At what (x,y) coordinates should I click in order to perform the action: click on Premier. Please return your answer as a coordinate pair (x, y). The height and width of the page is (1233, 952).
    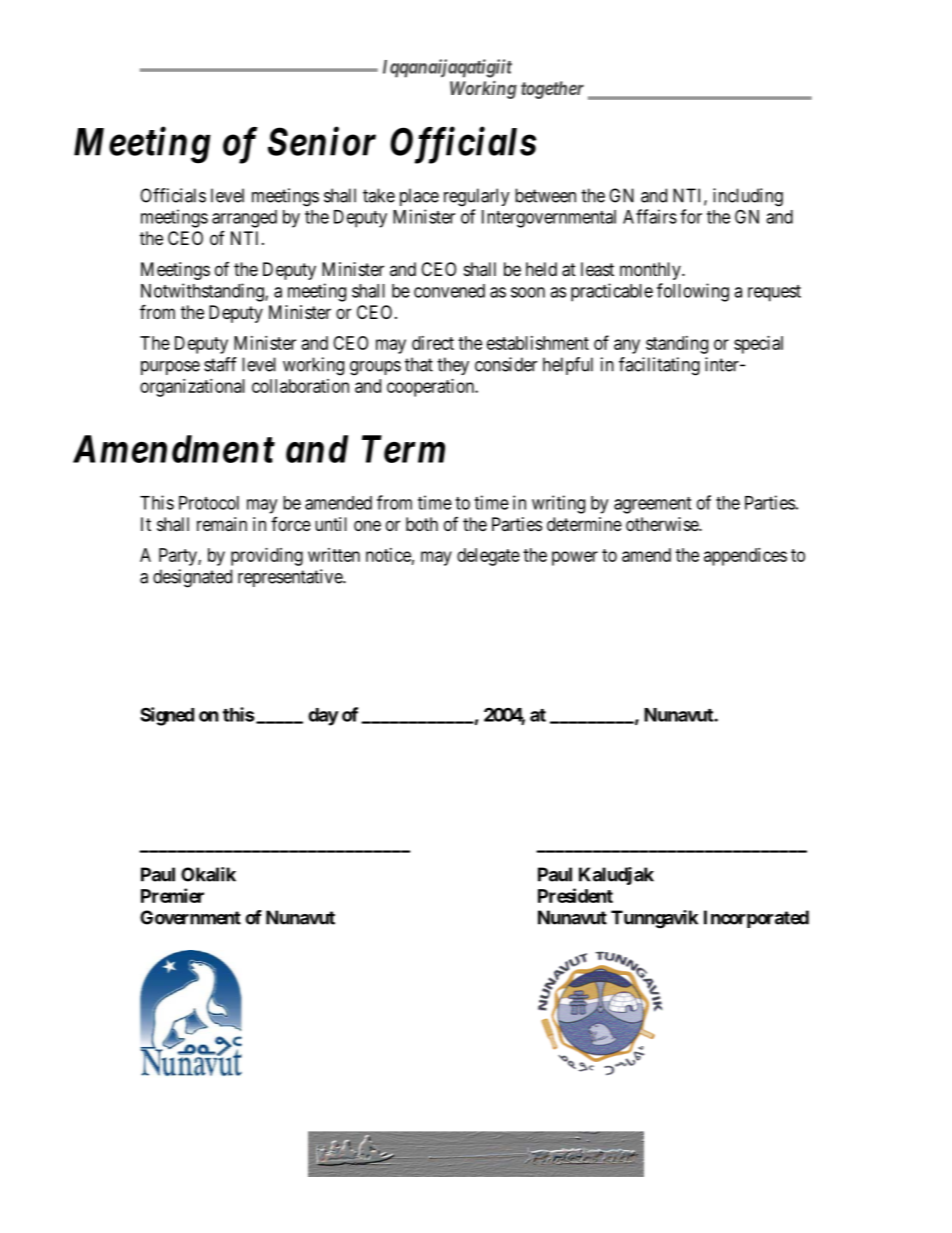
    Looking at the image, I should click on (172, 895).
